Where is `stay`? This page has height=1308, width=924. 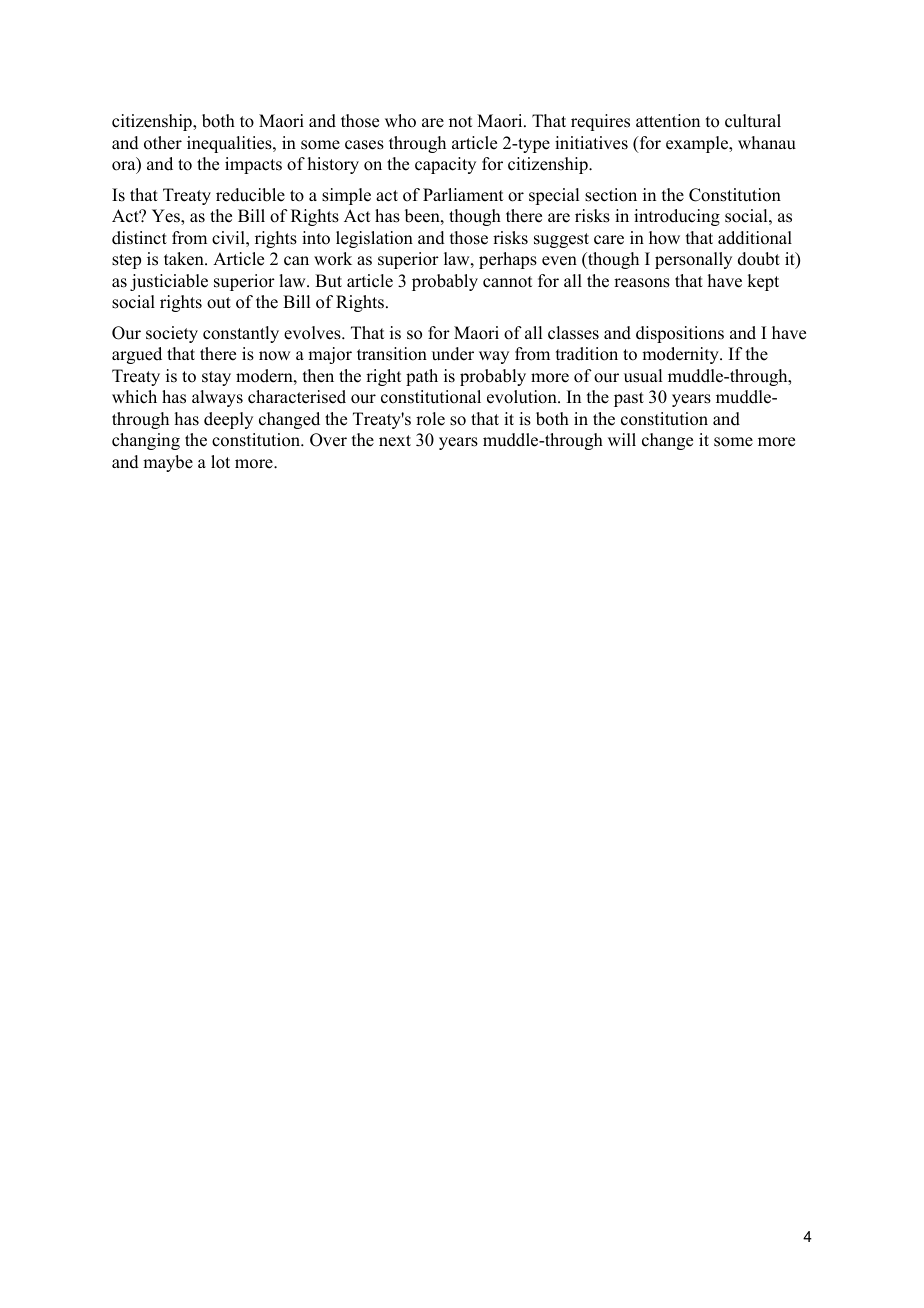
stay is located at coordinates (216, 378).
